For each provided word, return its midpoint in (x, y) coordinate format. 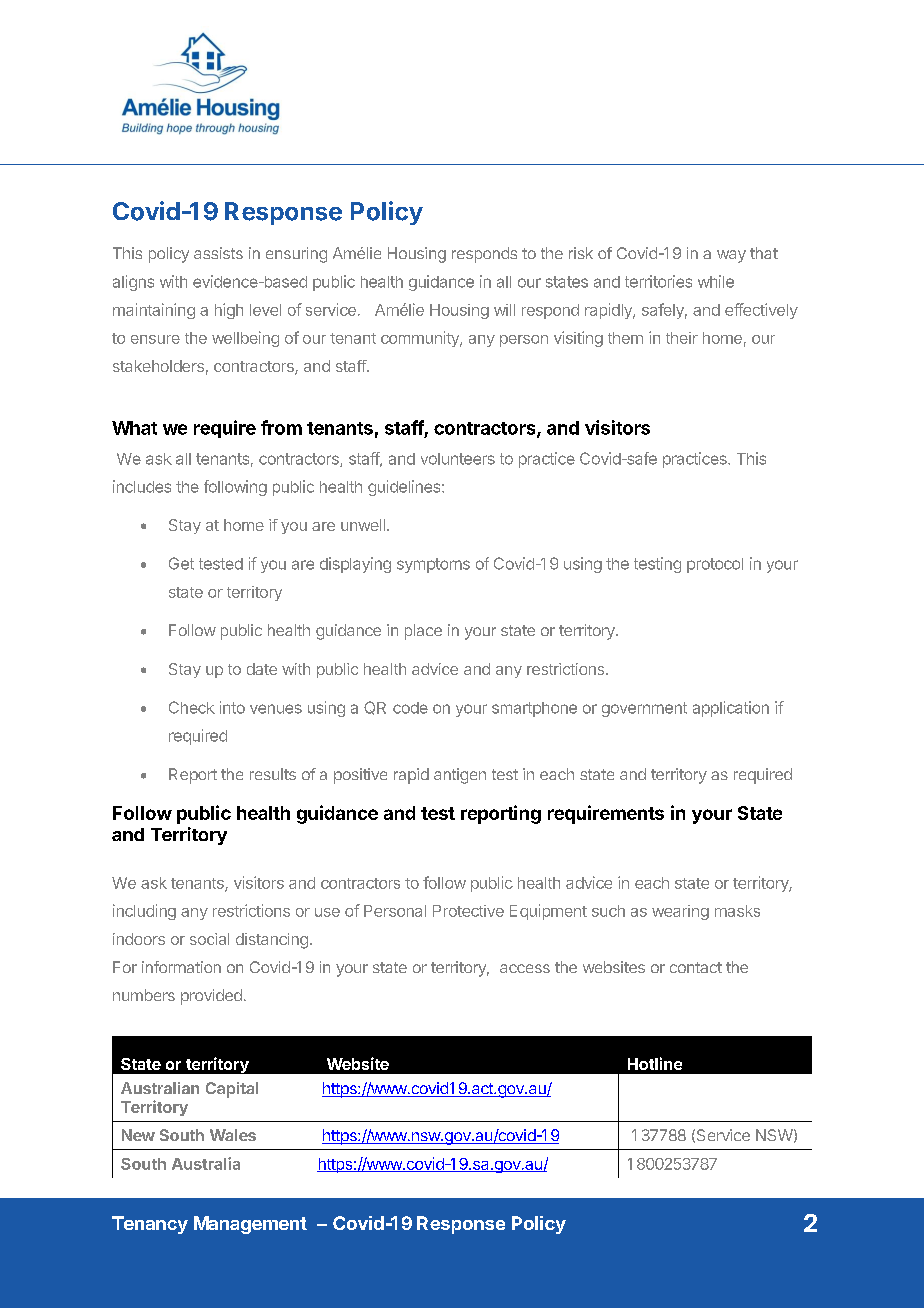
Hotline (655, 1063)
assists (218, 253)
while (716, 281)
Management (250, 1225)
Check (192, 707)
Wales (233, 1135)
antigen (460, 776)
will (504, 310)
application (731, 709)
